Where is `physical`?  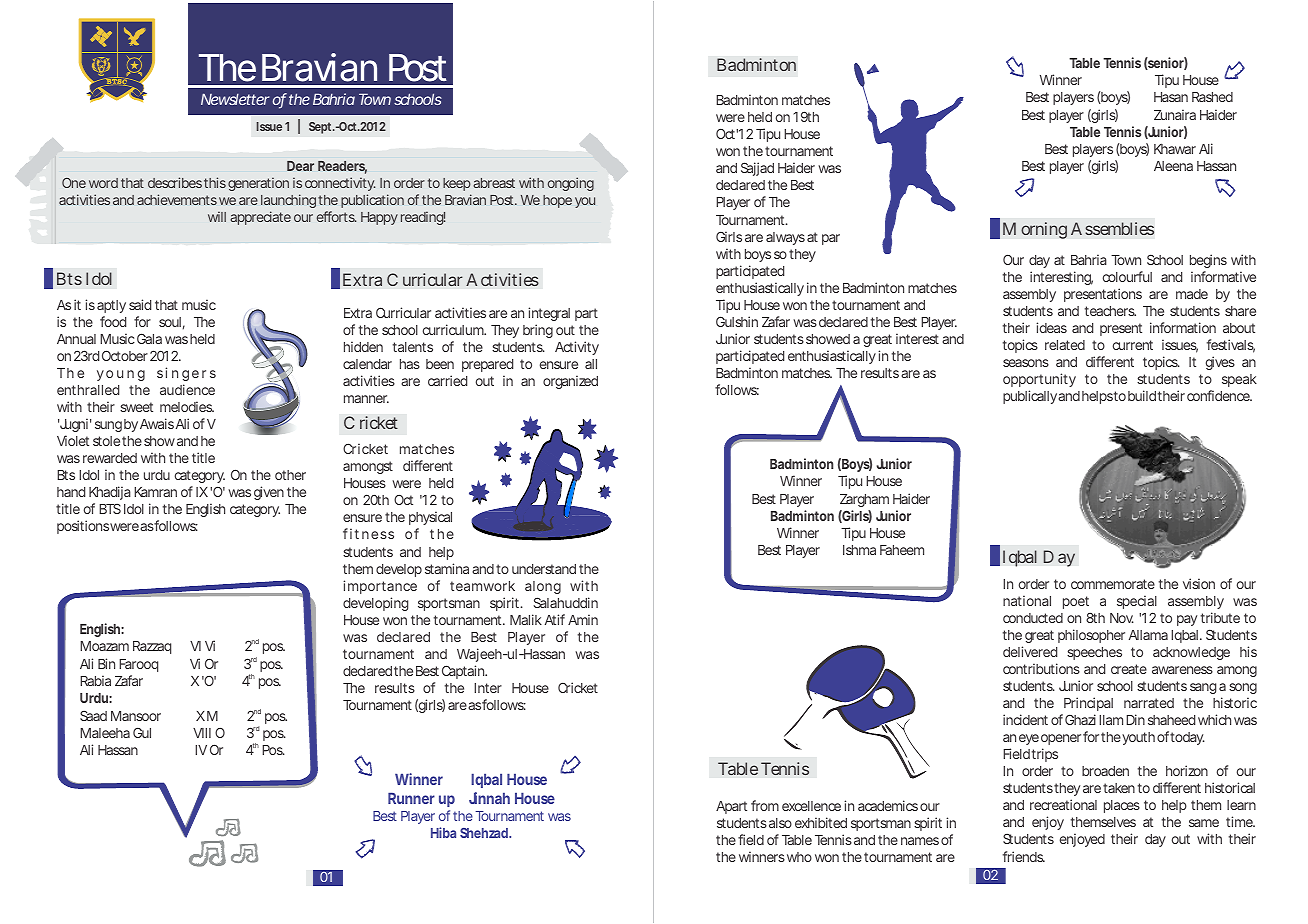 physical is located at coordinates (430, 520).
